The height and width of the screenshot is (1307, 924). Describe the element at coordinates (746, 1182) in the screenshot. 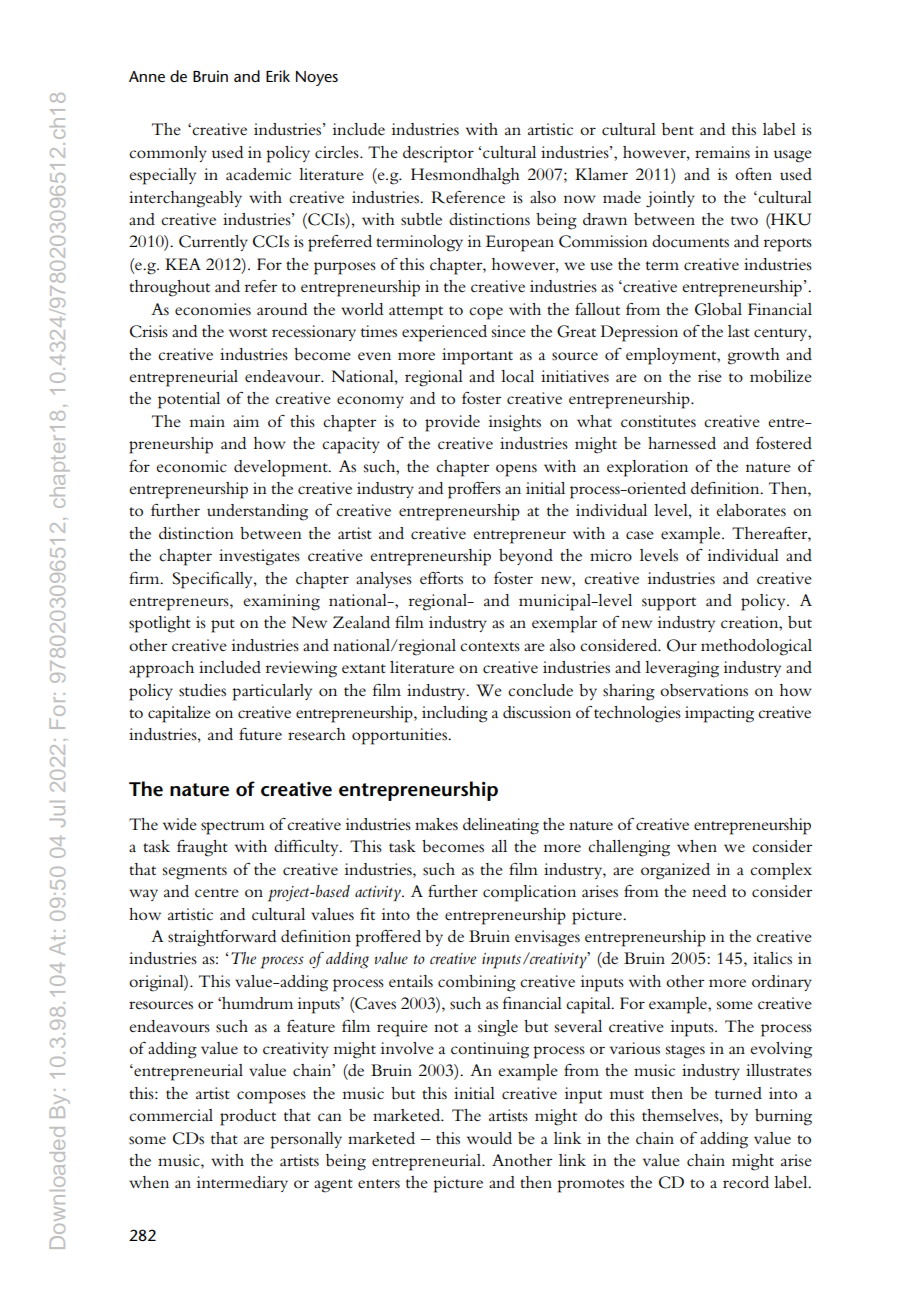

I see `record` at that location.
